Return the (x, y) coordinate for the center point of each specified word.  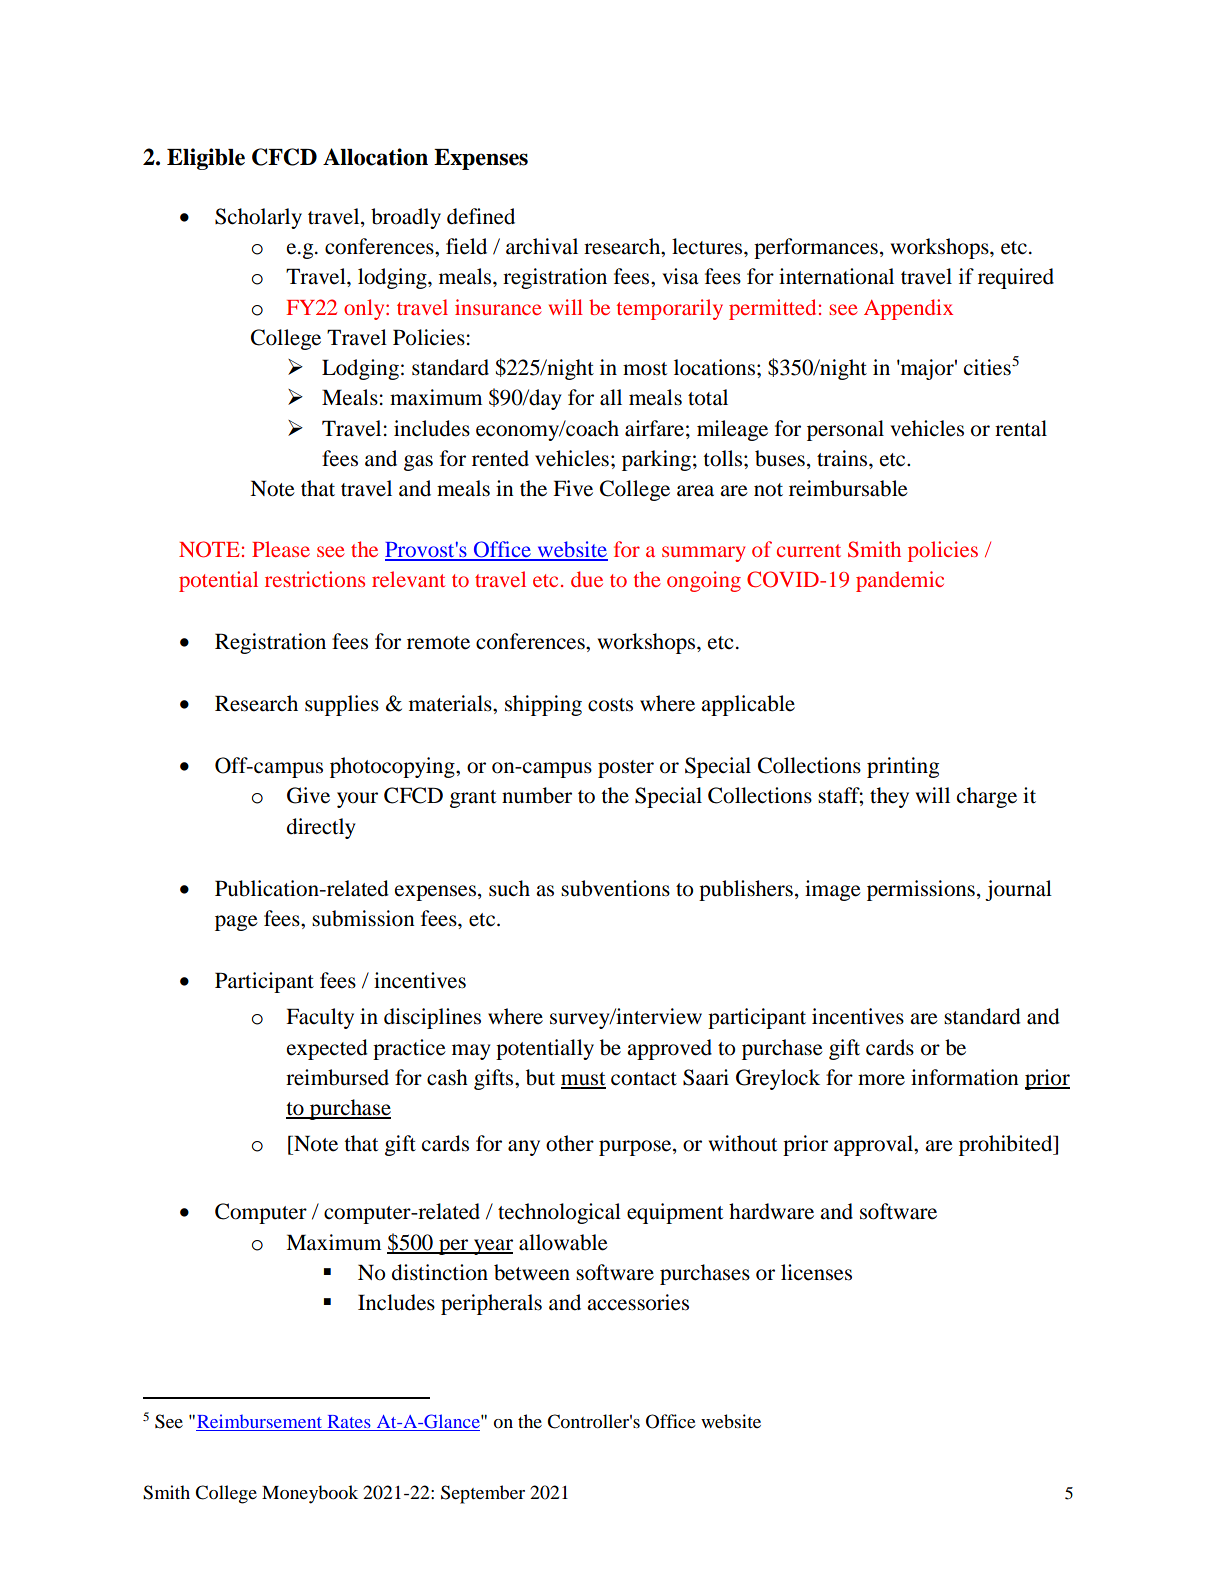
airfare (654, 428)
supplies (342, 705)
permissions (921, 890)
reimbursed (337, 1077)
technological (559, 1213)
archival (542, 246)
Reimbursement (259, 1421)
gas (418, 463)
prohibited (1007, 1145)
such (509, 888)
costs (610, 705)
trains (843, 458)
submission (363, 918)
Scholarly (258, 218)
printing (903, 767)
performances (816, 248)
